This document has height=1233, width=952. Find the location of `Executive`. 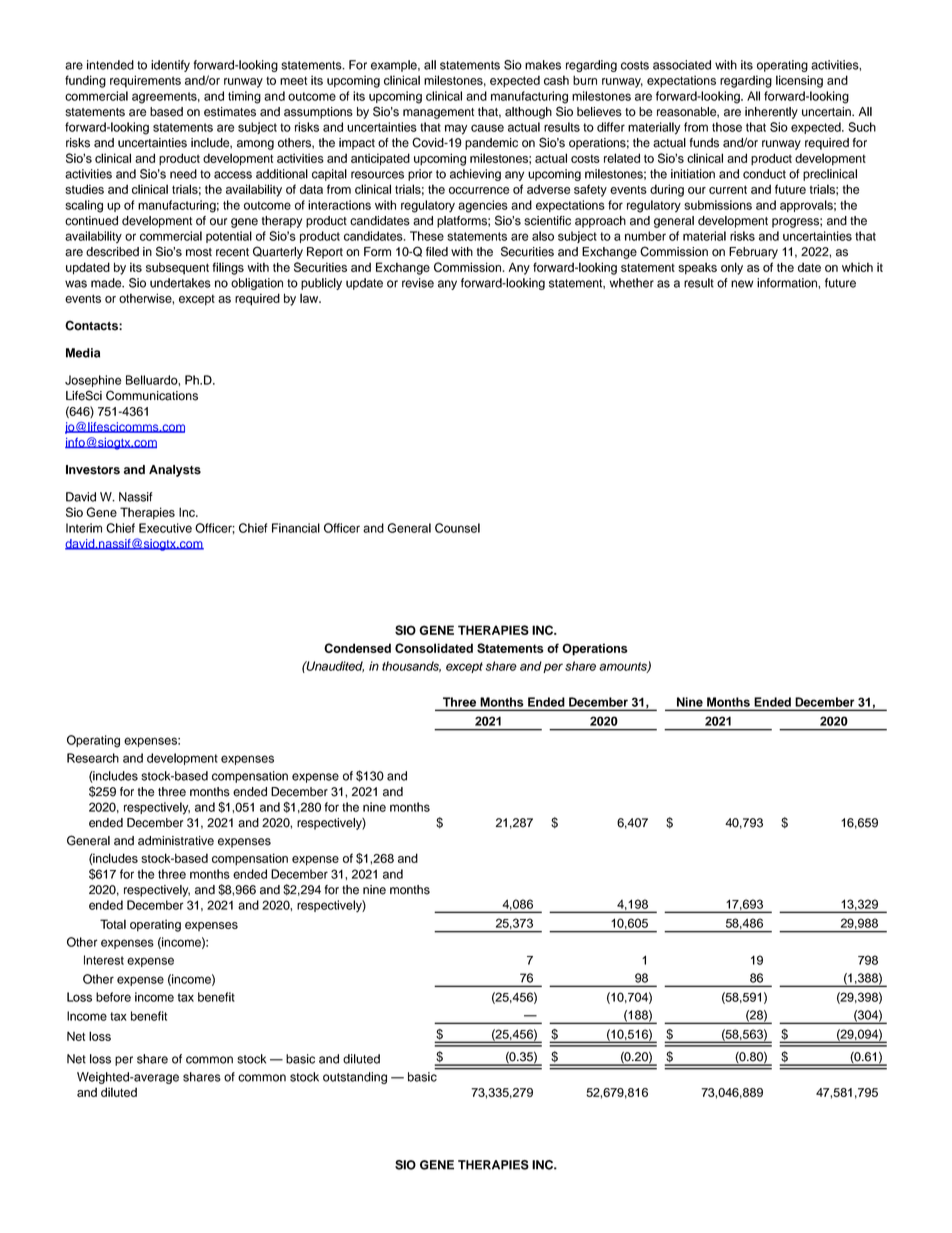

Executive is located at coordinates (165, 528).
